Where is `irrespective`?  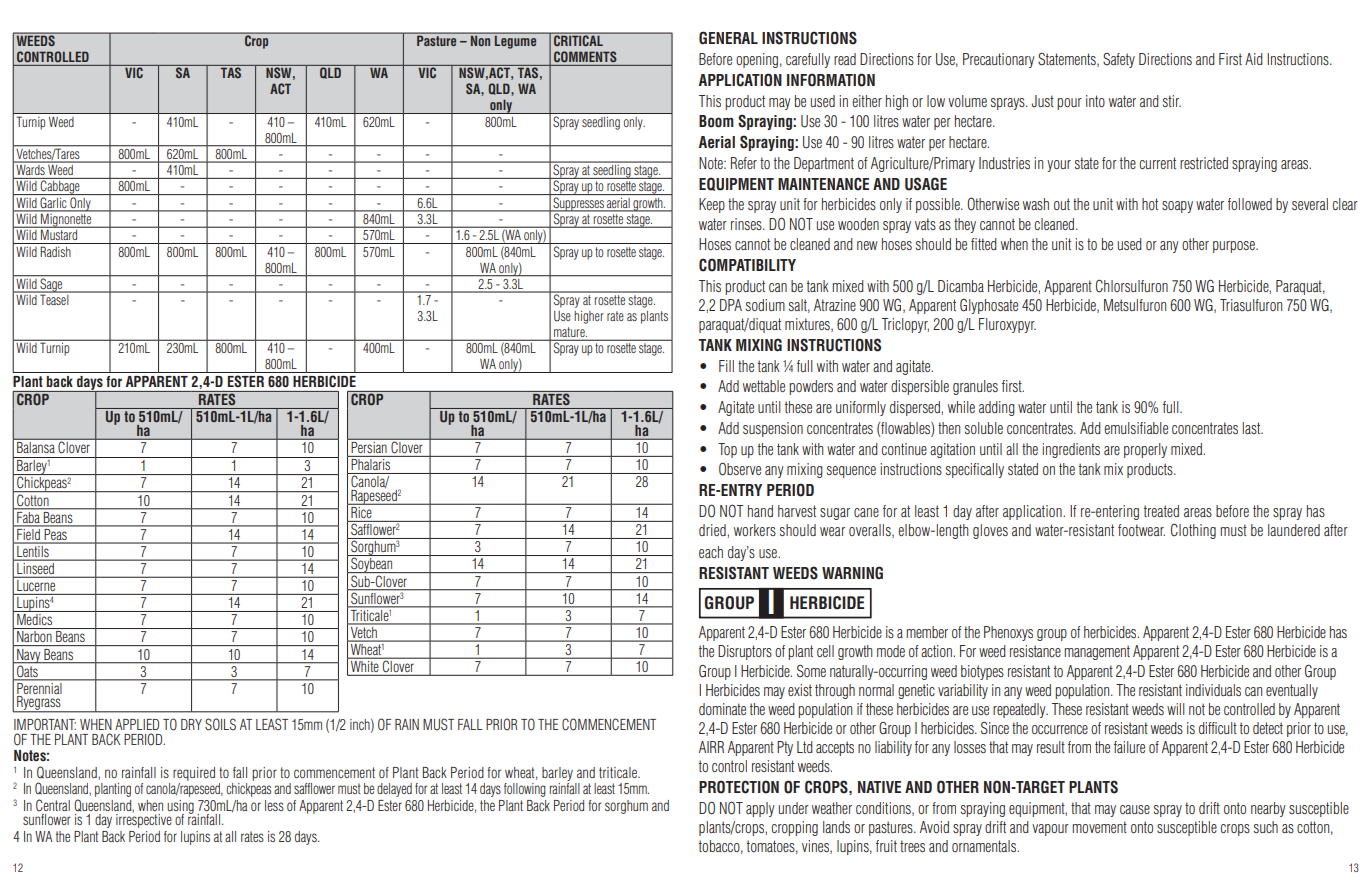 irrespective is located at coordinates (144, 820).
